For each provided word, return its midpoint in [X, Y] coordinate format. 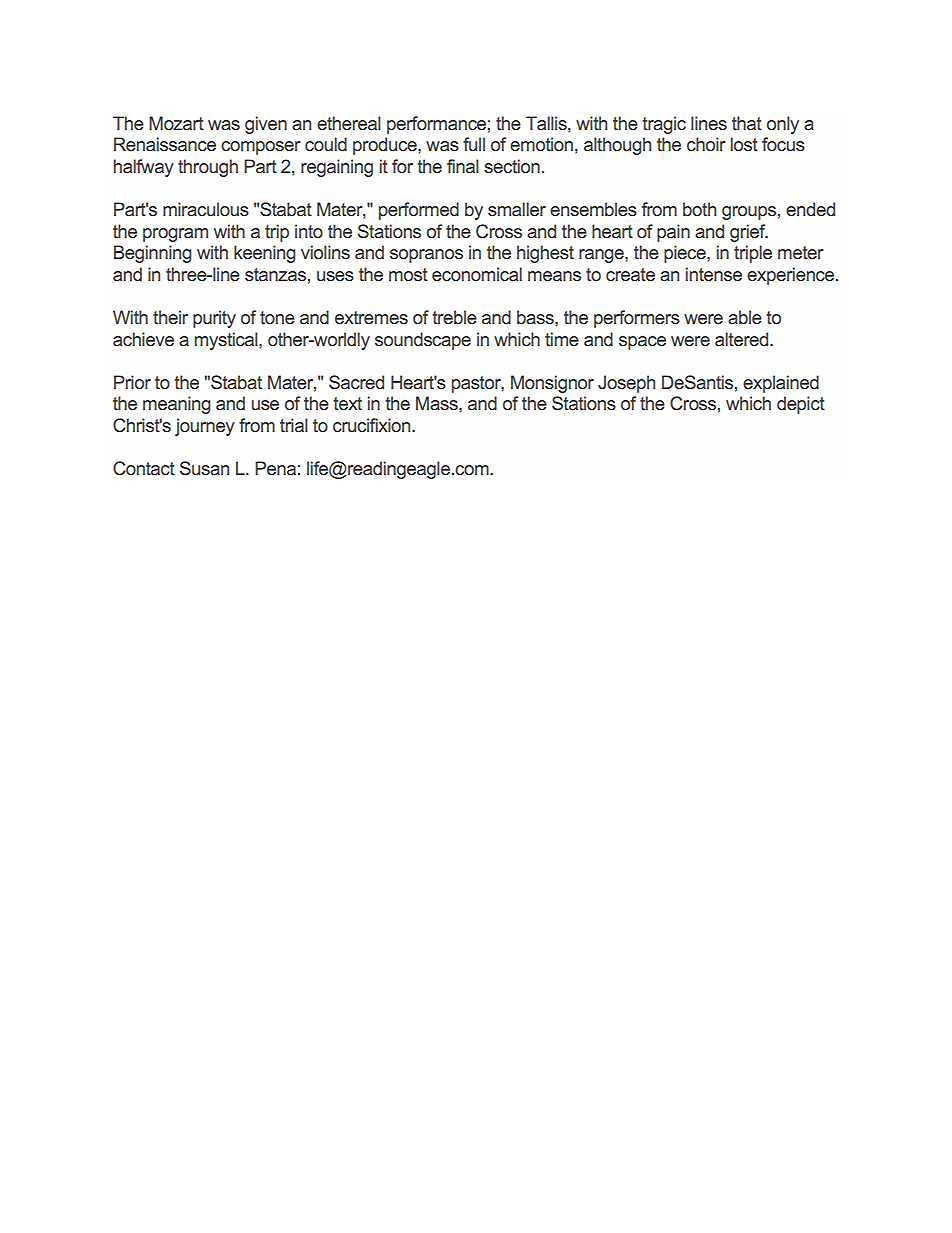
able [745, 317]
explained [781, 384]
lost [744, 144]
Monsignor [552, 384]
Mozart [176, 123]
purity [214, 319]
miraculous [206, 209]
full [474, 144]
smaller [517, 209]
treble [454, 317]
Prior [132, 382]
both [699, 209]
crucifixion [373, 425]
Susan [204, 468]
